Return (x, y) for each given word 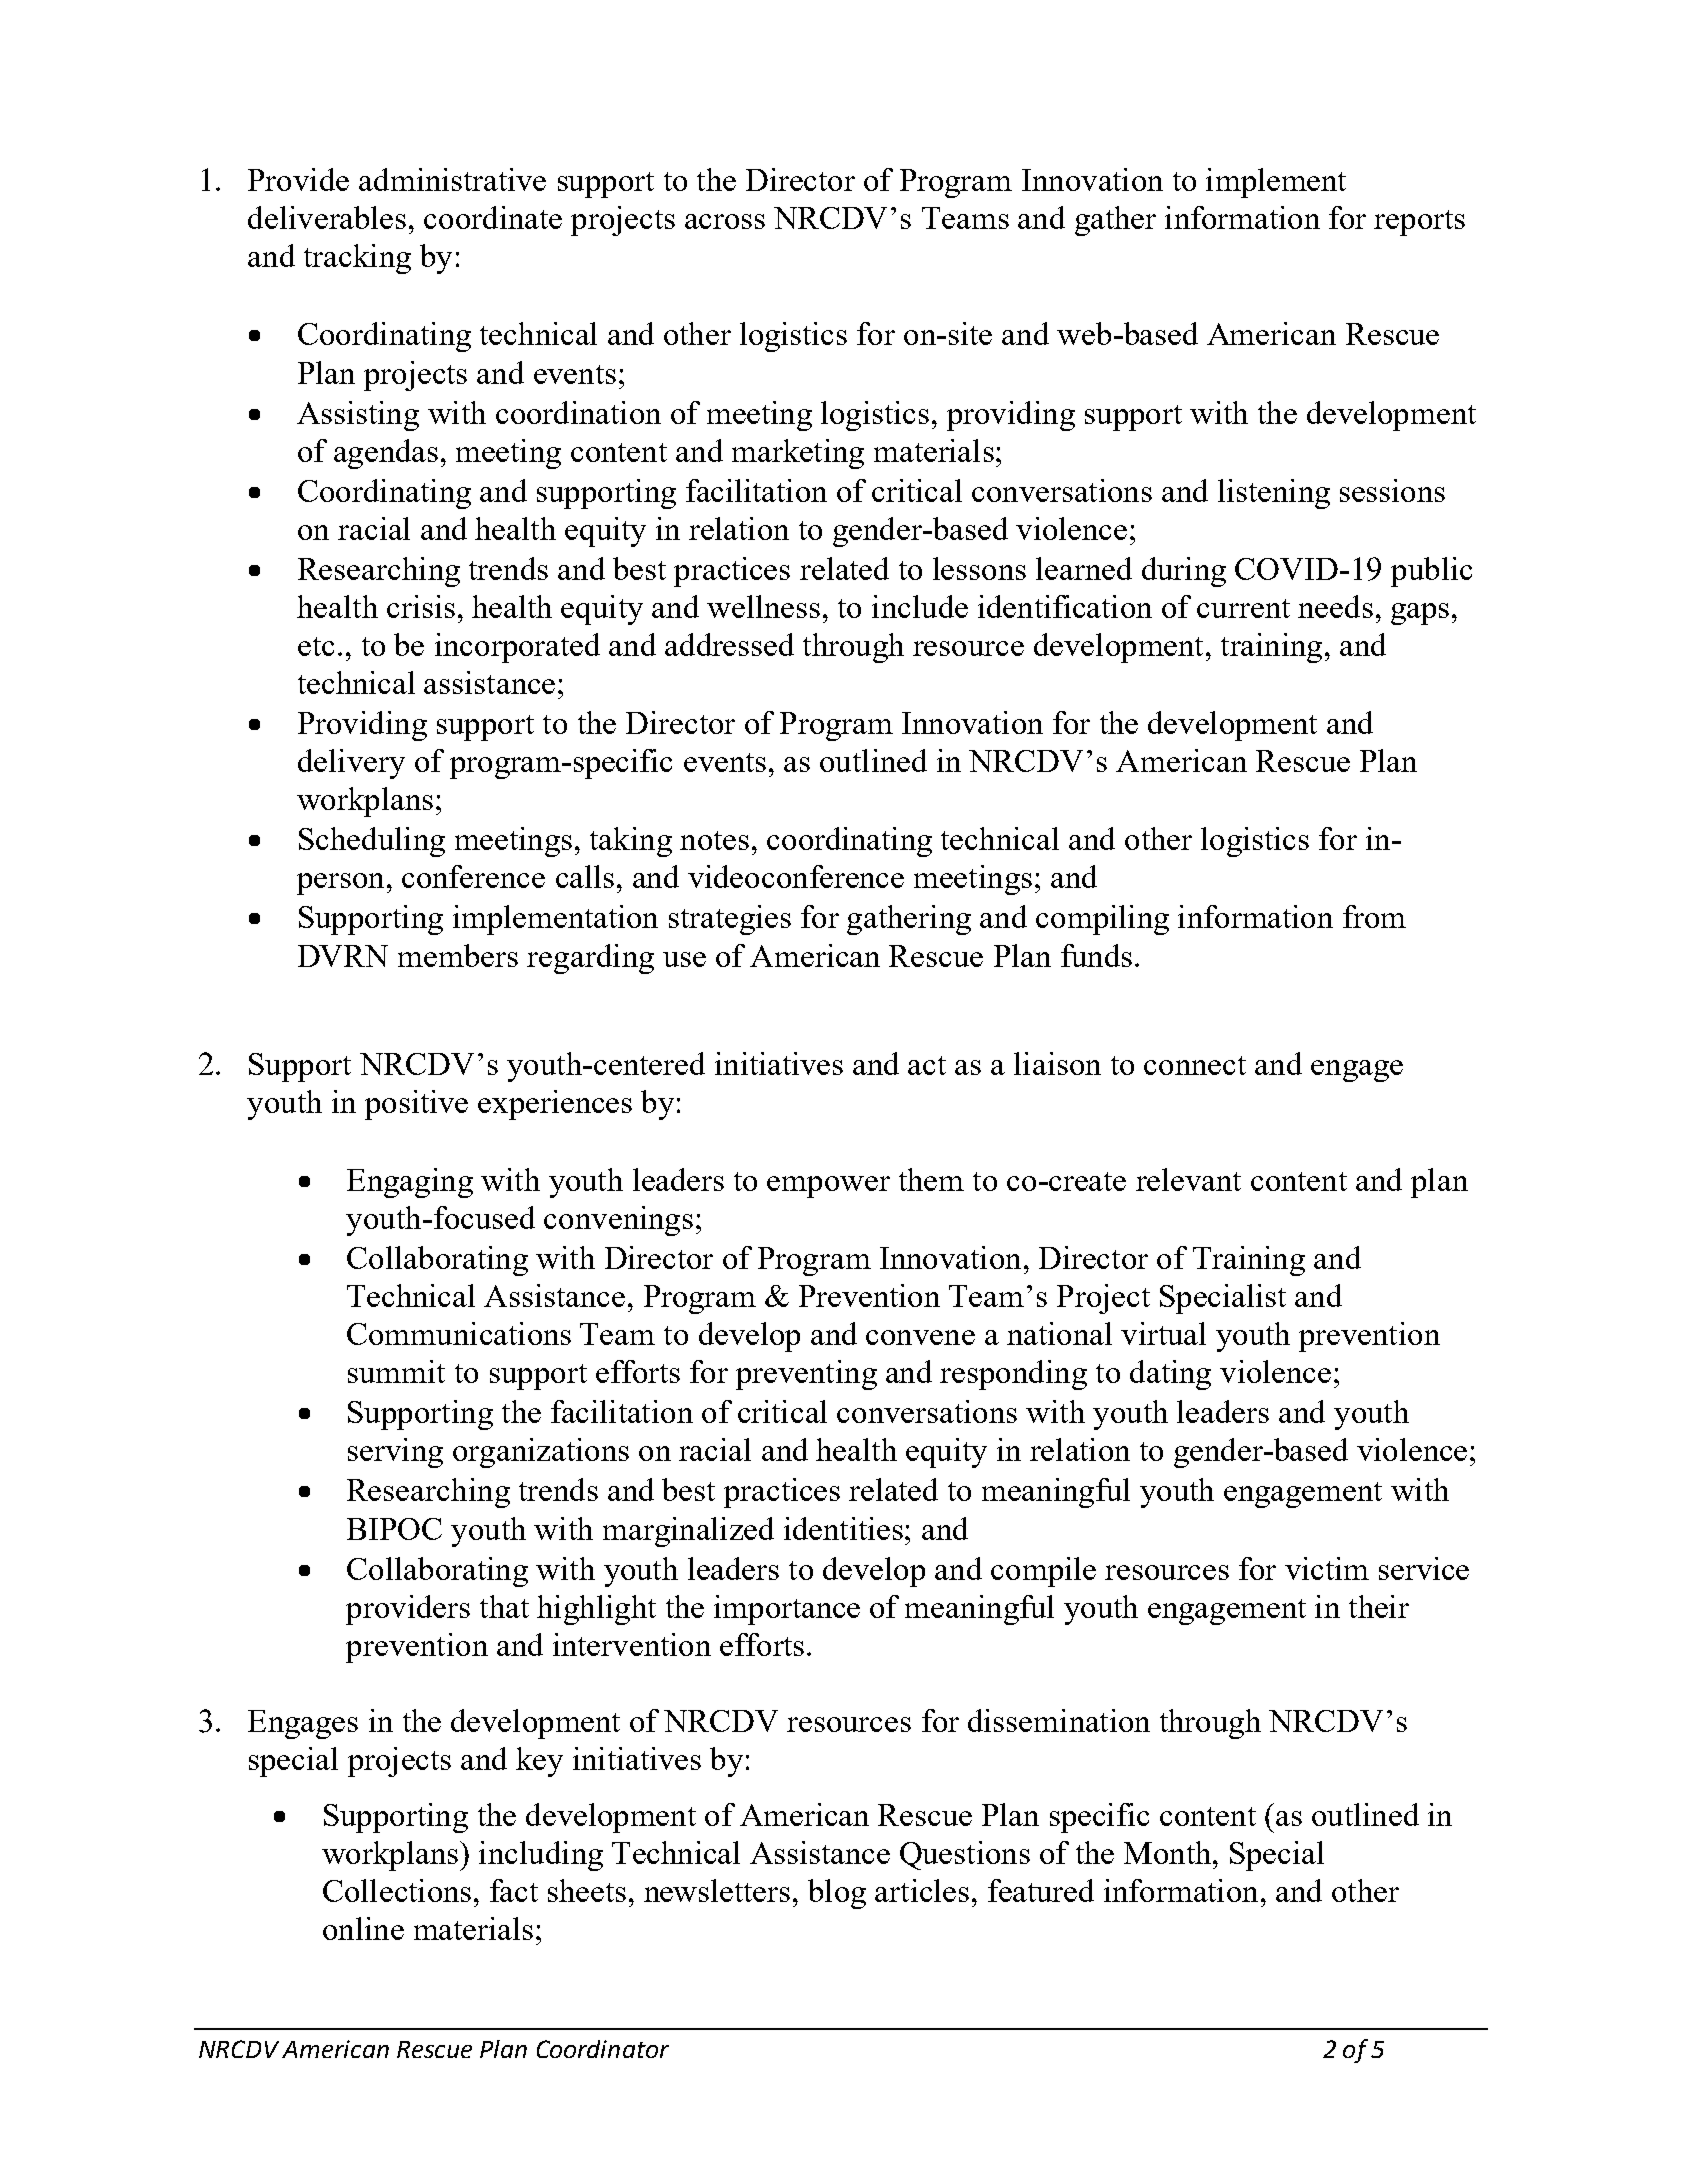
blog (837, 1894)
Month (1169, 1852)
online (363, 1928)
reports (1419, 223)
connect (1195, 1065)
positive (416, 1105)
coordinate (493, 217)
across (725, 221)
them (931, 1179)
